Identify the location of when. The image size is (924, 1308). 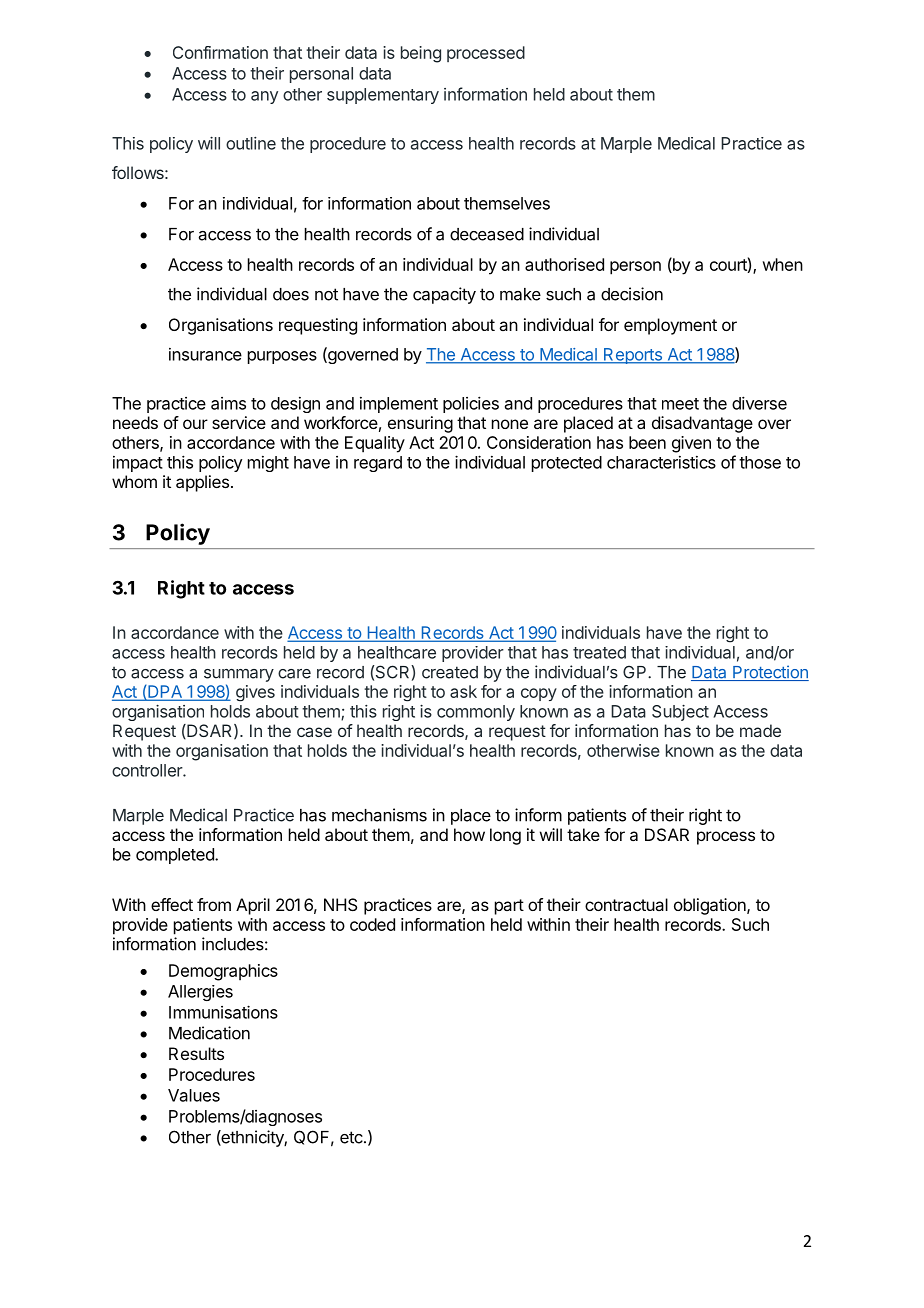
(783, 264).
